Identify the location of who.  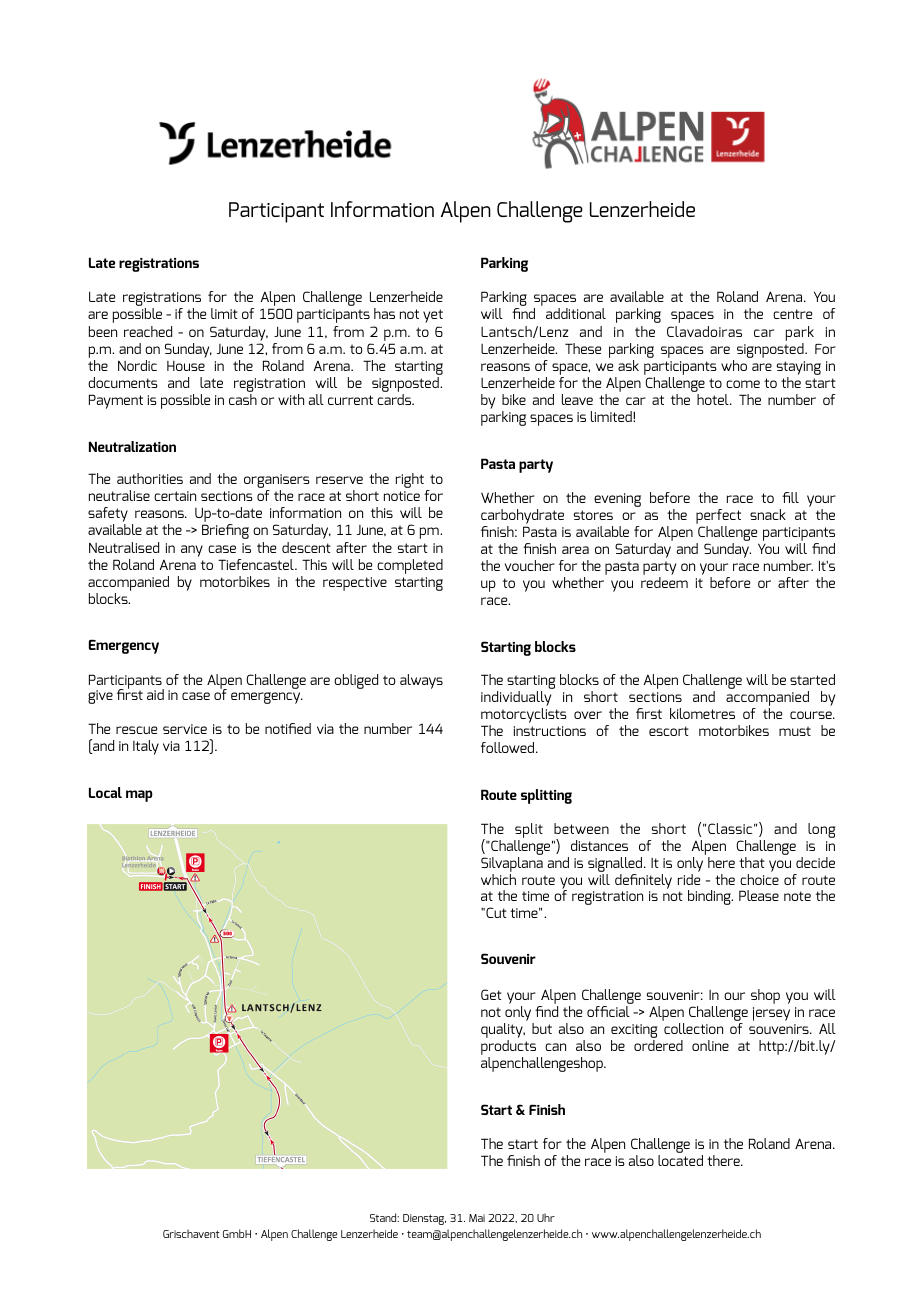
(734, 365).
